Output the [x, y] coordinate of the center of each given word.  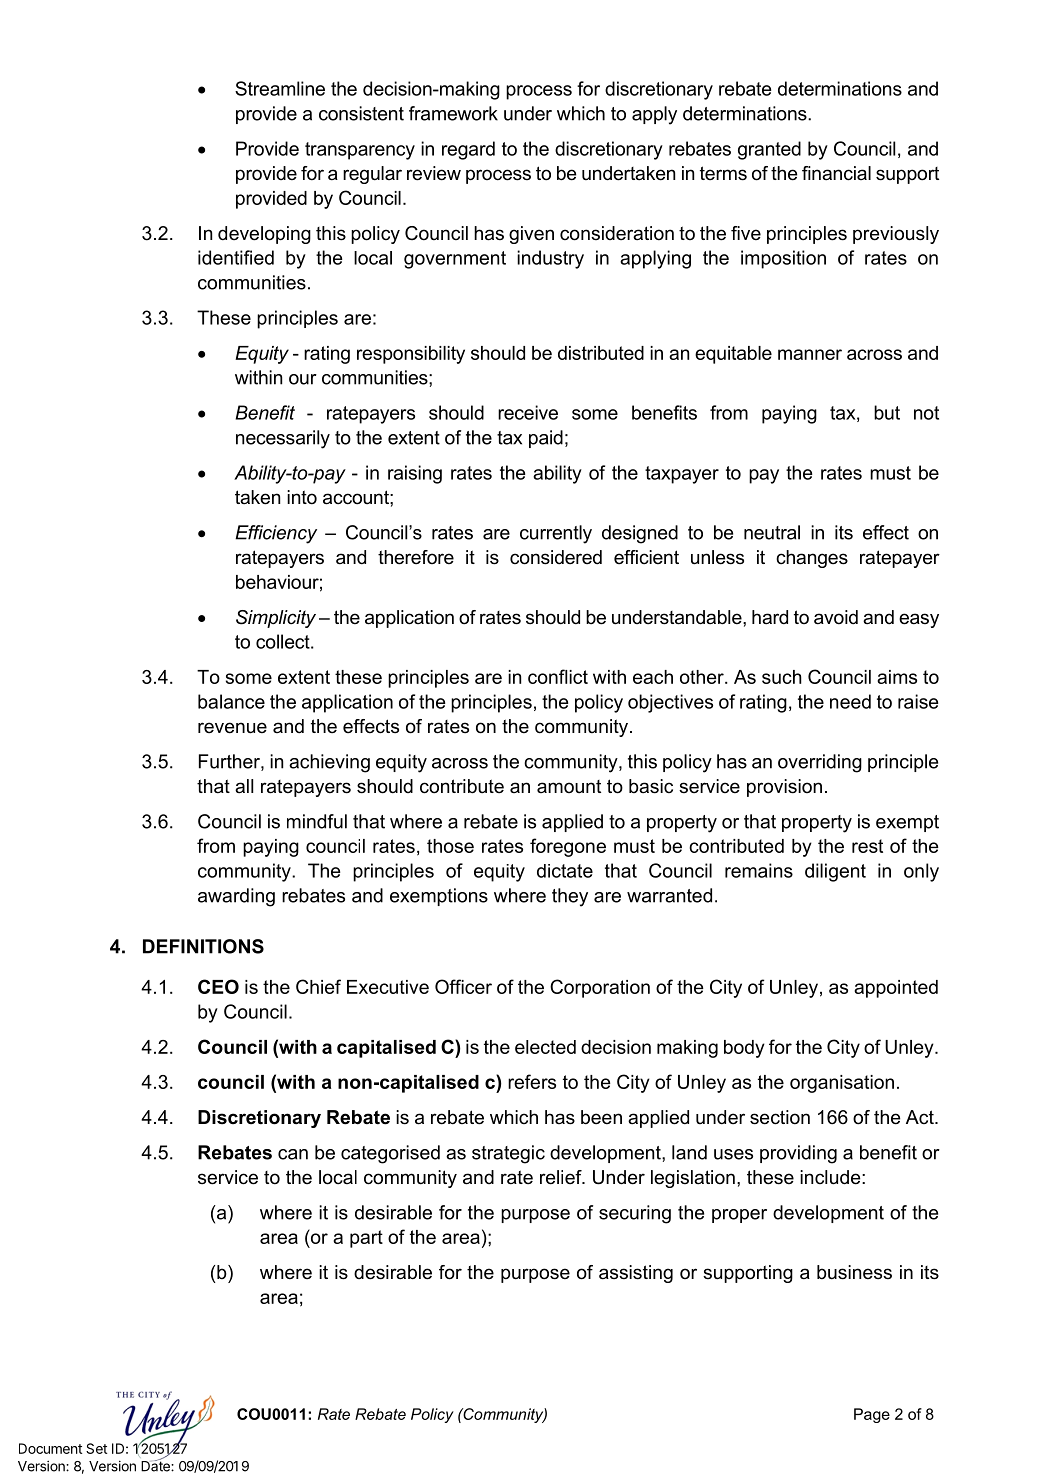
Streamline [280, 88]
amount [569, 787]
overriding [820, 763]
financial [836, 173]
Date [156, 1465]
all [244, 786]
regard [468, 150]
